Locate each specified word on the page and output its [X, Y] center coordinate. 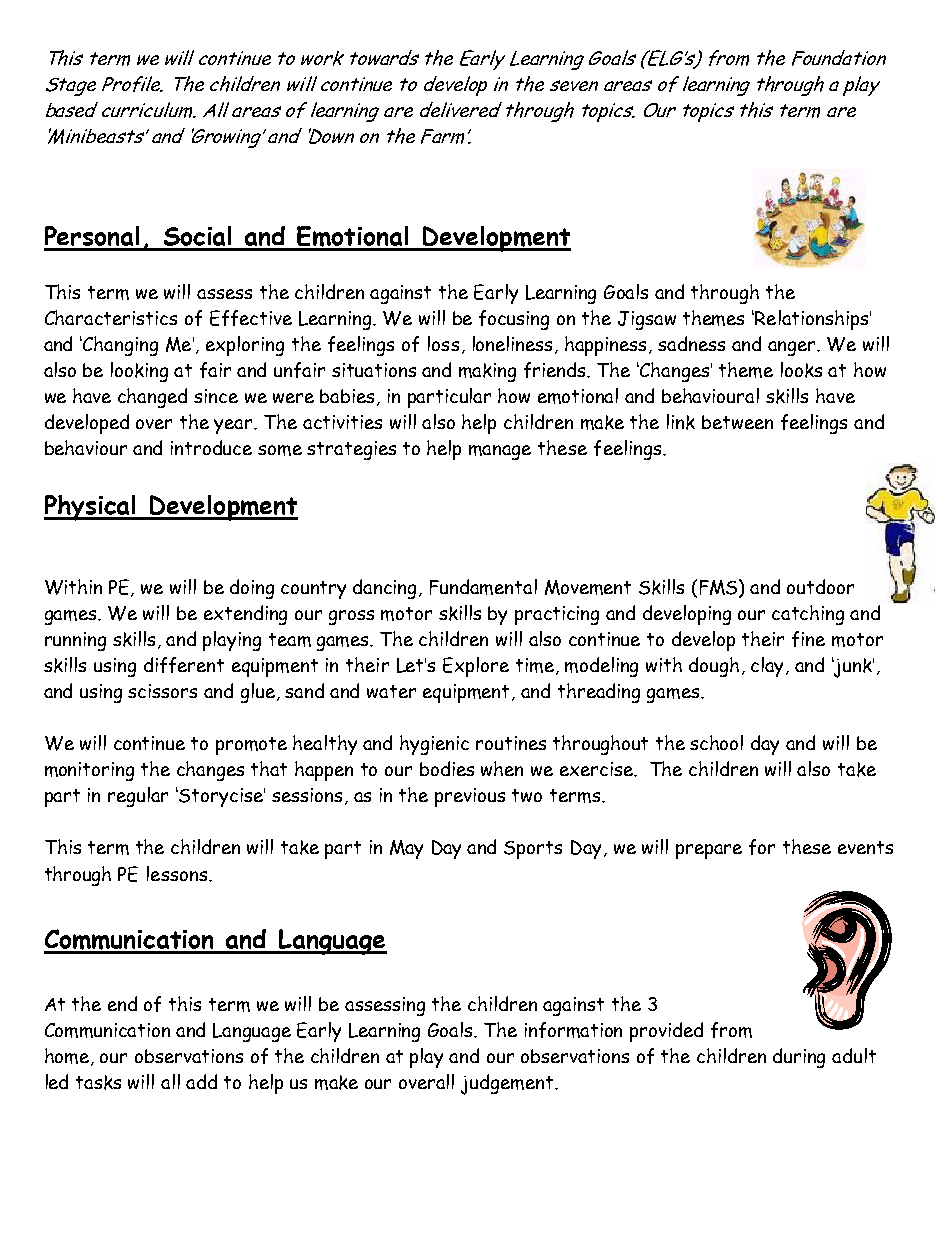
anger [793, 348]
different [184, 665]
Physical [91, 508]
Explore [476, 667]
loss [443, 343]
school [716, 742]
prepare [709, 851]
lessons [177, 873]
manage [500, 452]
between [737, 422]
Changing [120, 346]
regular [138, 797]
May [406, 849]
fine [808, 639]
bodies [447, 768]
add [201, 1081]
